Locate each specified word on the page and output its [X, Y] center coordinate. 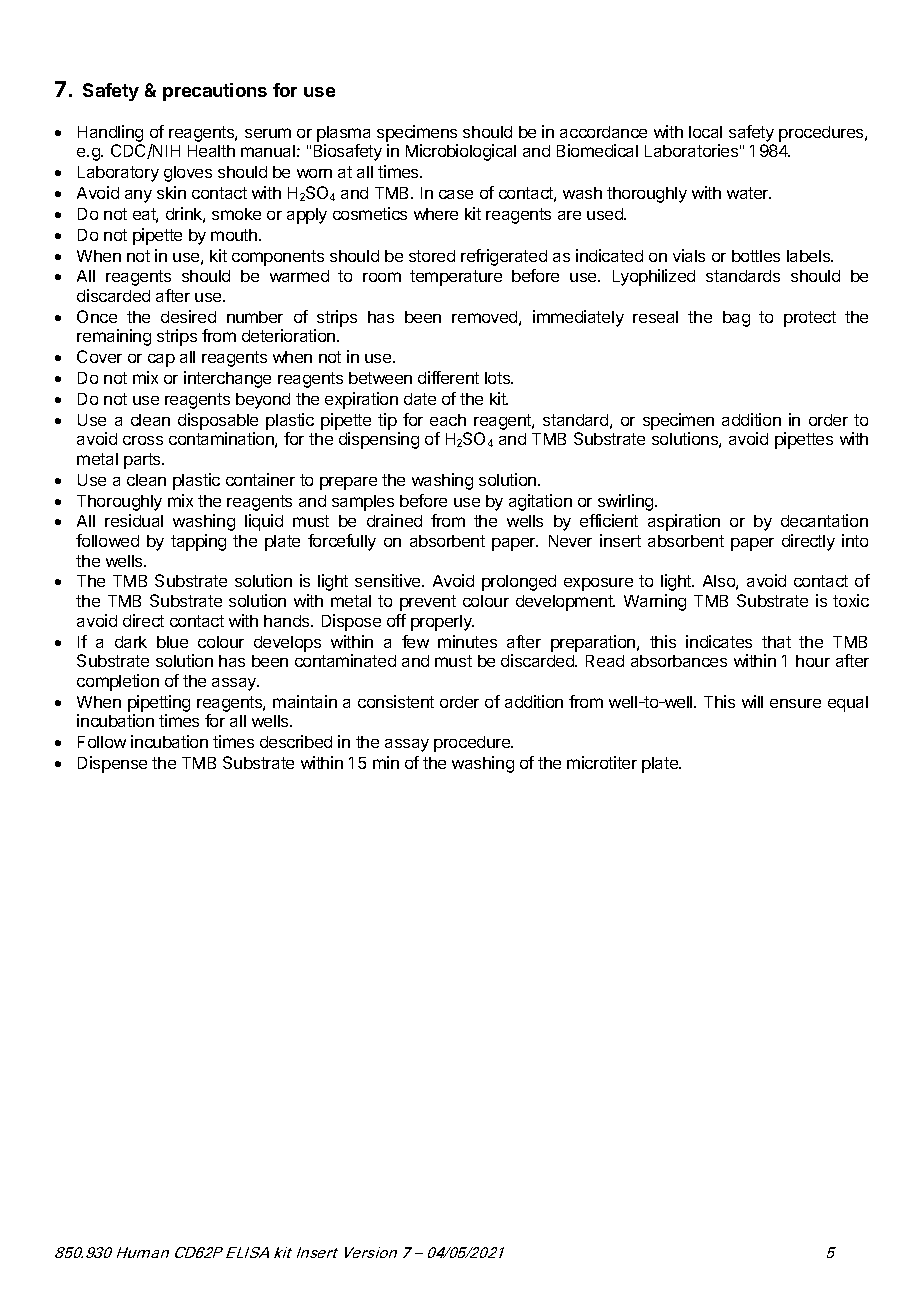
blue [172, 642]
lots [499, 378]
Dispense [112, 764]
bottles [756, 256]
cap [161, 360]
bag [736, 319]
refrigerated [504, 257]
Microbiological [461, 152]
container [260, 479]
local [705, 132]
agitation [540, 502]
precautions [215, 92]
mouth [235, 235]
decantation [824, 520]
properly [442, 623]
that [776, 642]
